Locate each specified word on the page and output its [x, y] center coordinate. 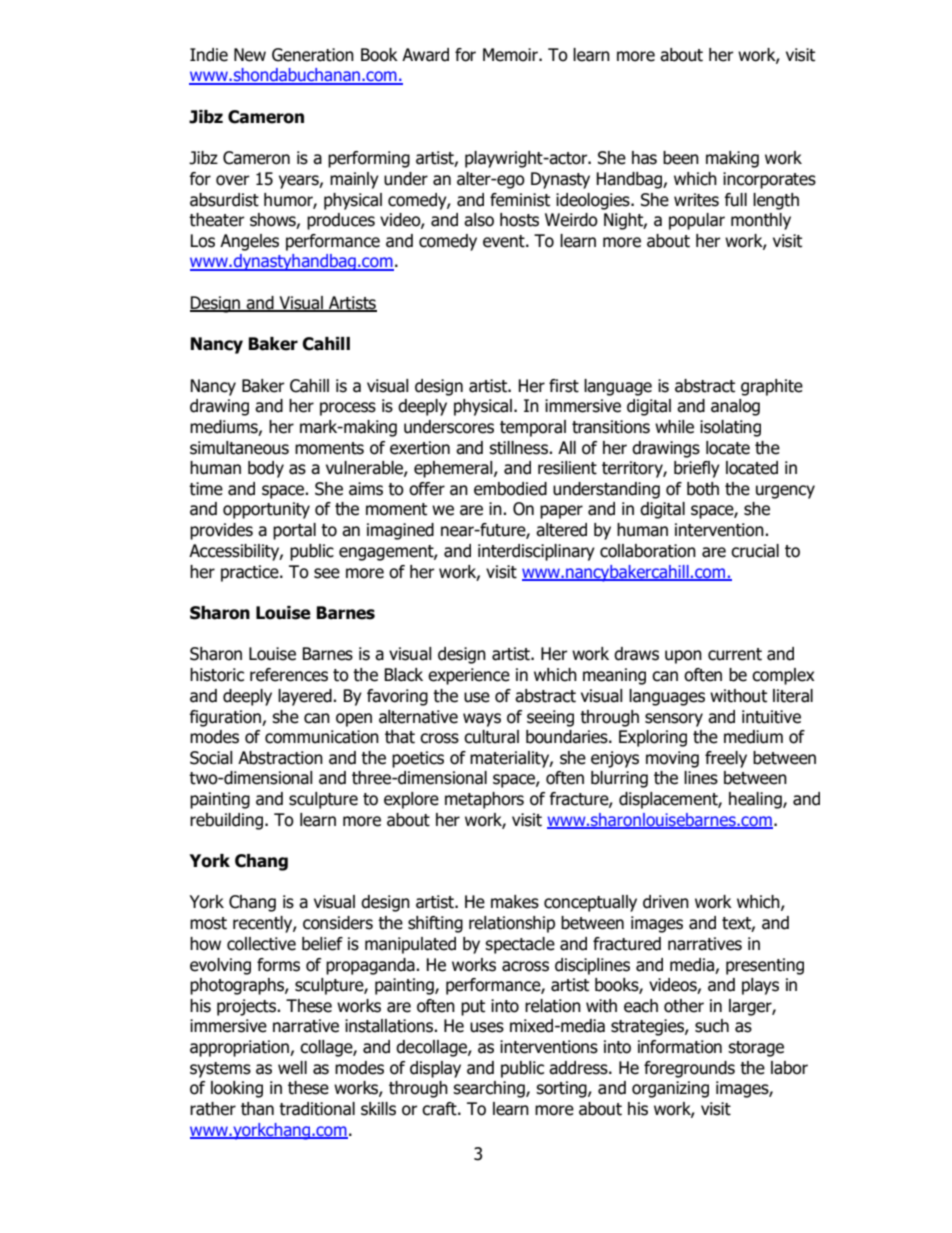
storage [756, 1049]
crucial [755, 551]
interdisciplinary [536, 552]
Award [425, 55]
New [250, 55]
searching [490, 1089]
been [681, 158]
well [292, 1068]
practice [251, 573]
